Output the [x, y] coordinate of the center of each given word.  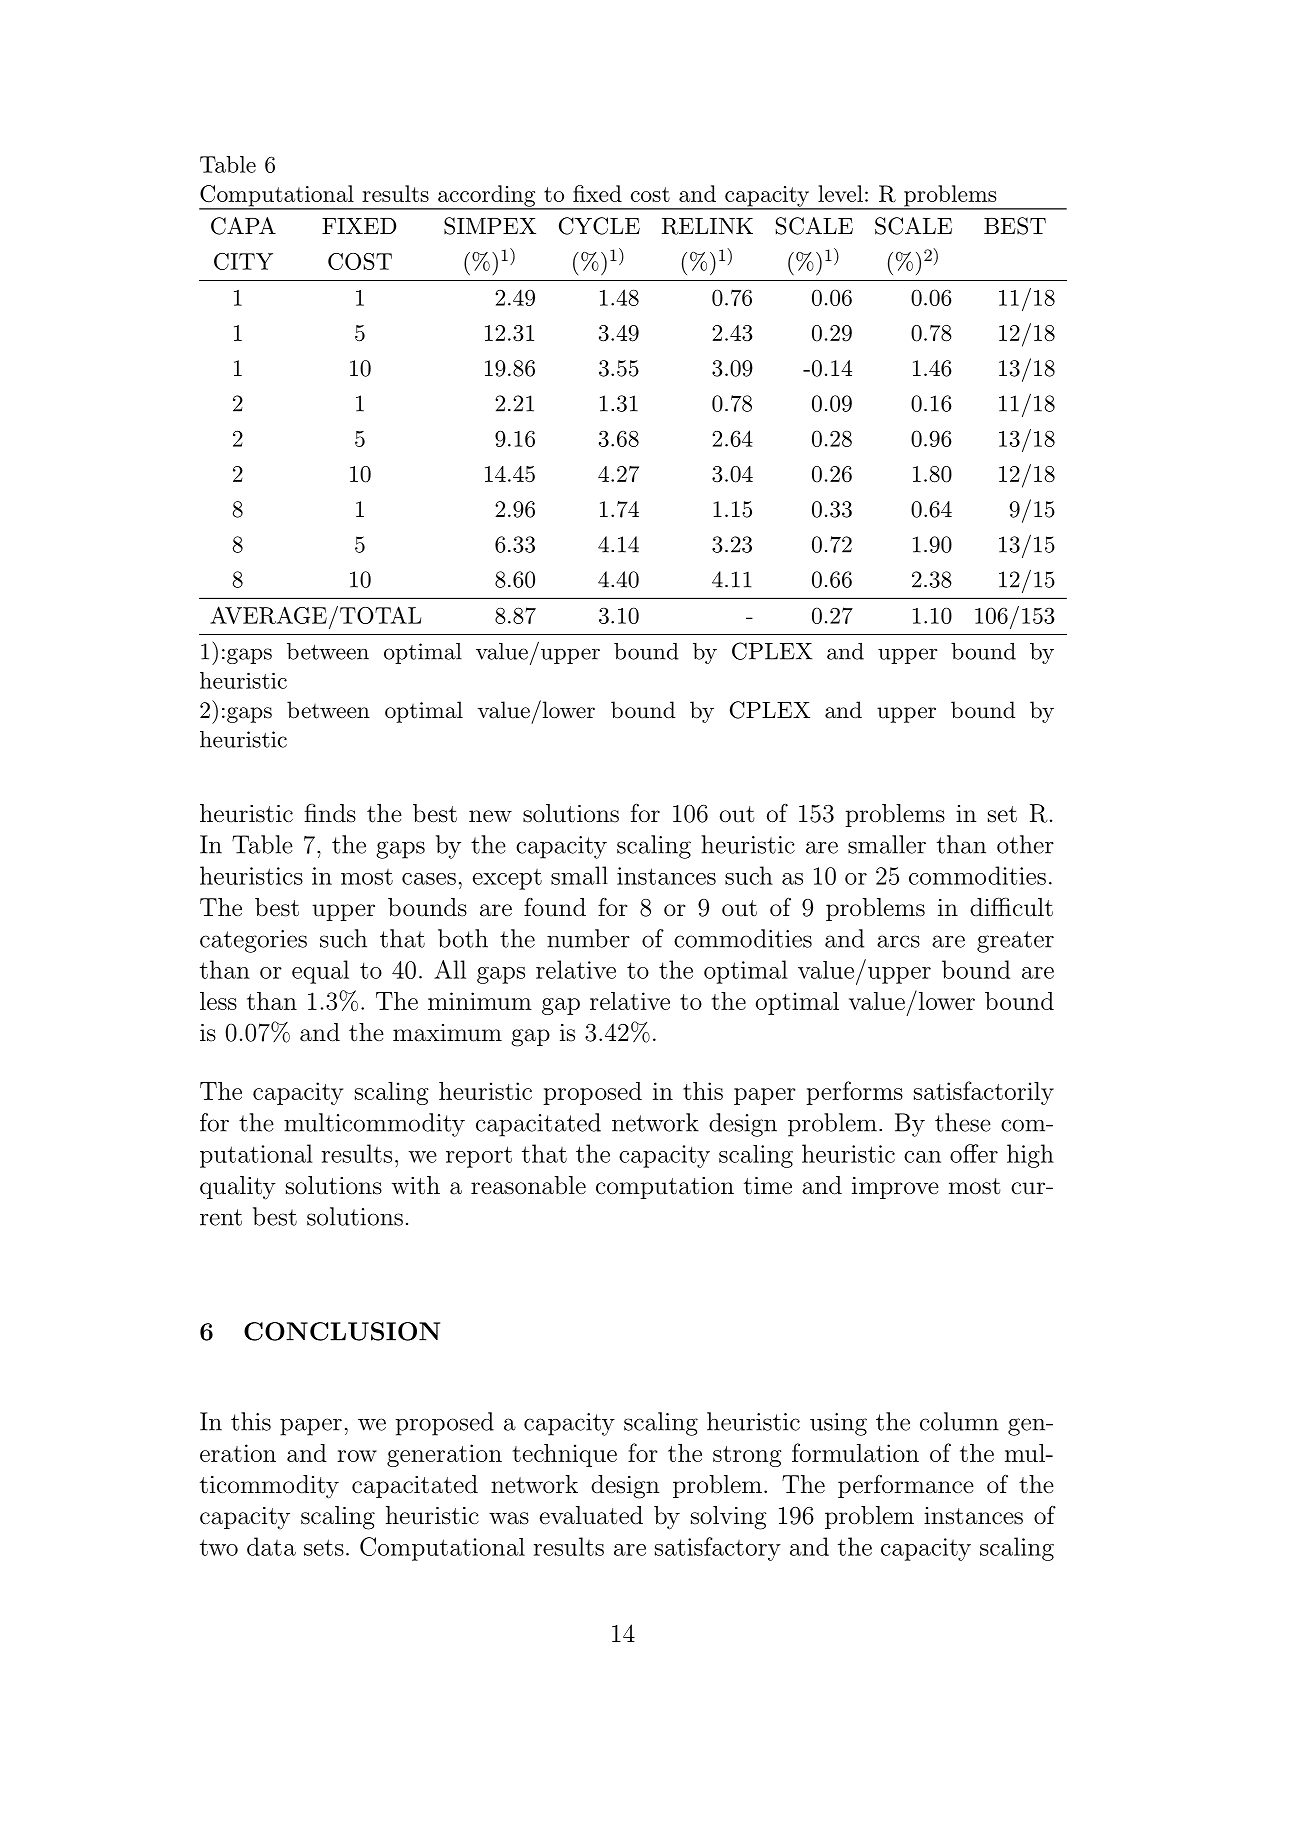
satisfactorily [984, 1093]
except [507, 879]
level [840, 193]
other [1025, 844]
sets [324, 1547]
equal [320, 972]
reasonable [528, 1185]
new [490, 816]
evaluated [591, 1515]
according [487, 197]
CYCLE [599, 226]
